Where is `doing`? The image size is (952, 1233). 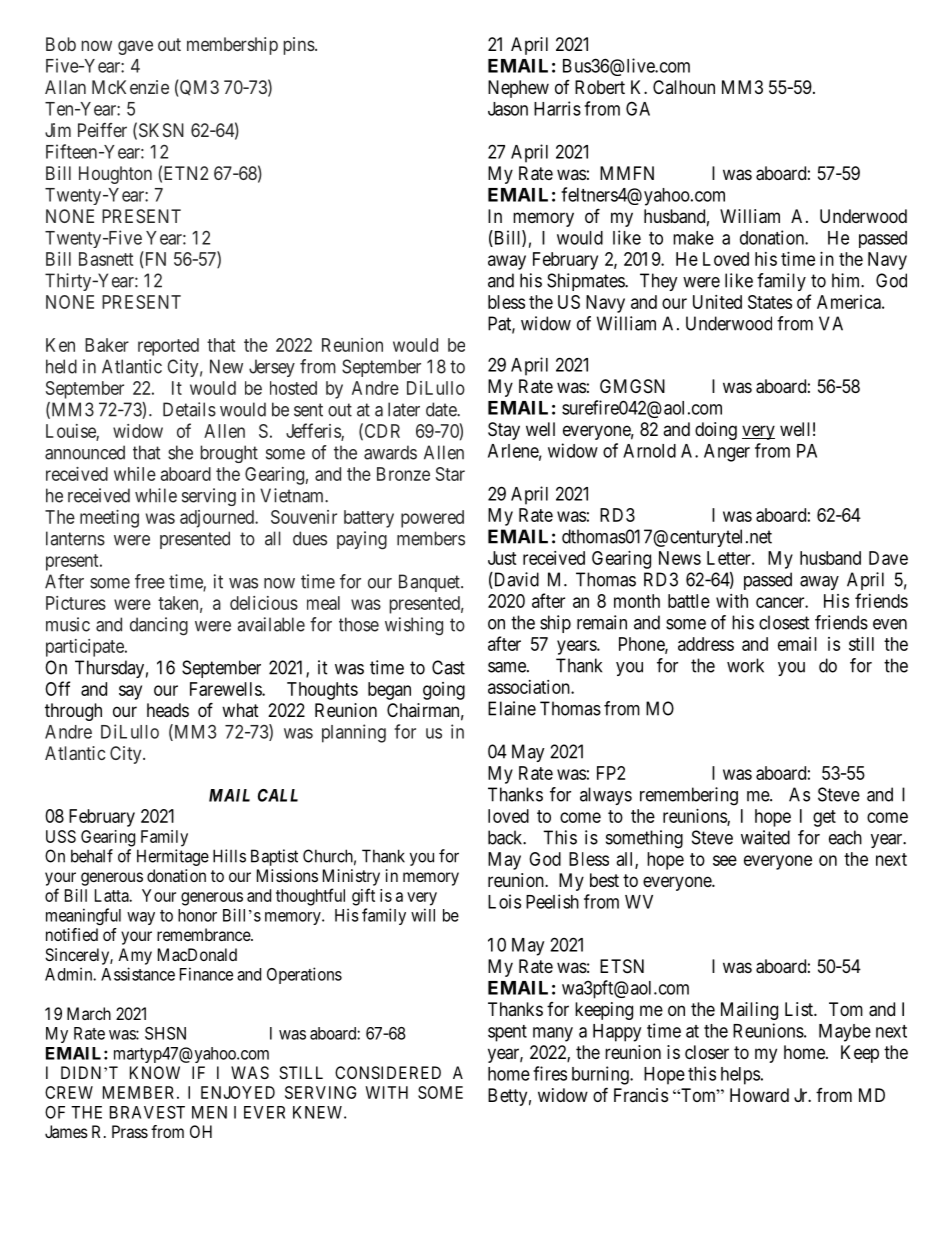 doing is located at coordinates (716, 431).
